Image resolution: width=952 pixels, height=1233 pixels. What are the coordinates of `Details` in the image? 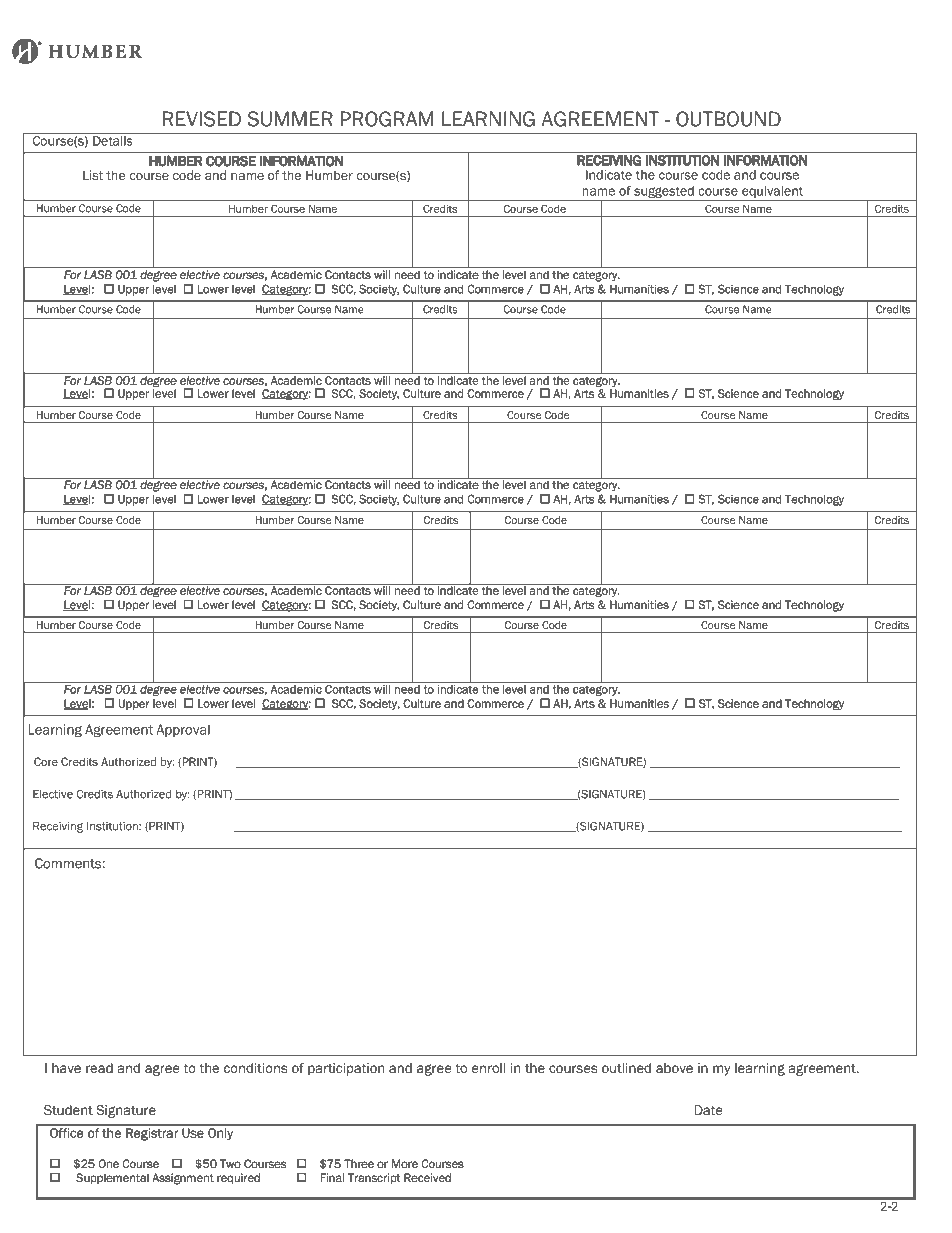 It's located at (113, 141).
